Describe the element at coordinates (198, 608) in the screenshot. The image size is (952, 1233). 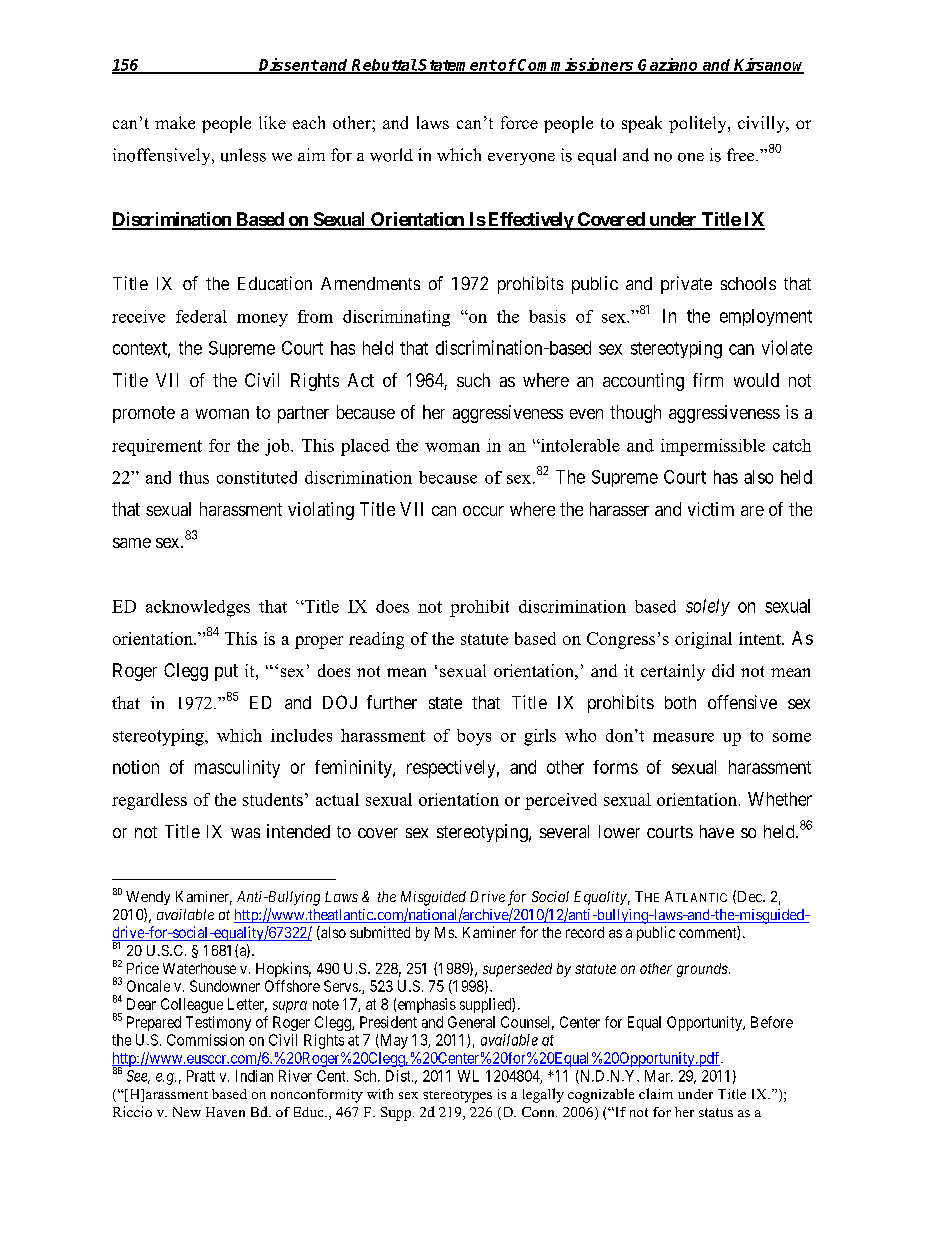
I see `acknowledges` at that location.
